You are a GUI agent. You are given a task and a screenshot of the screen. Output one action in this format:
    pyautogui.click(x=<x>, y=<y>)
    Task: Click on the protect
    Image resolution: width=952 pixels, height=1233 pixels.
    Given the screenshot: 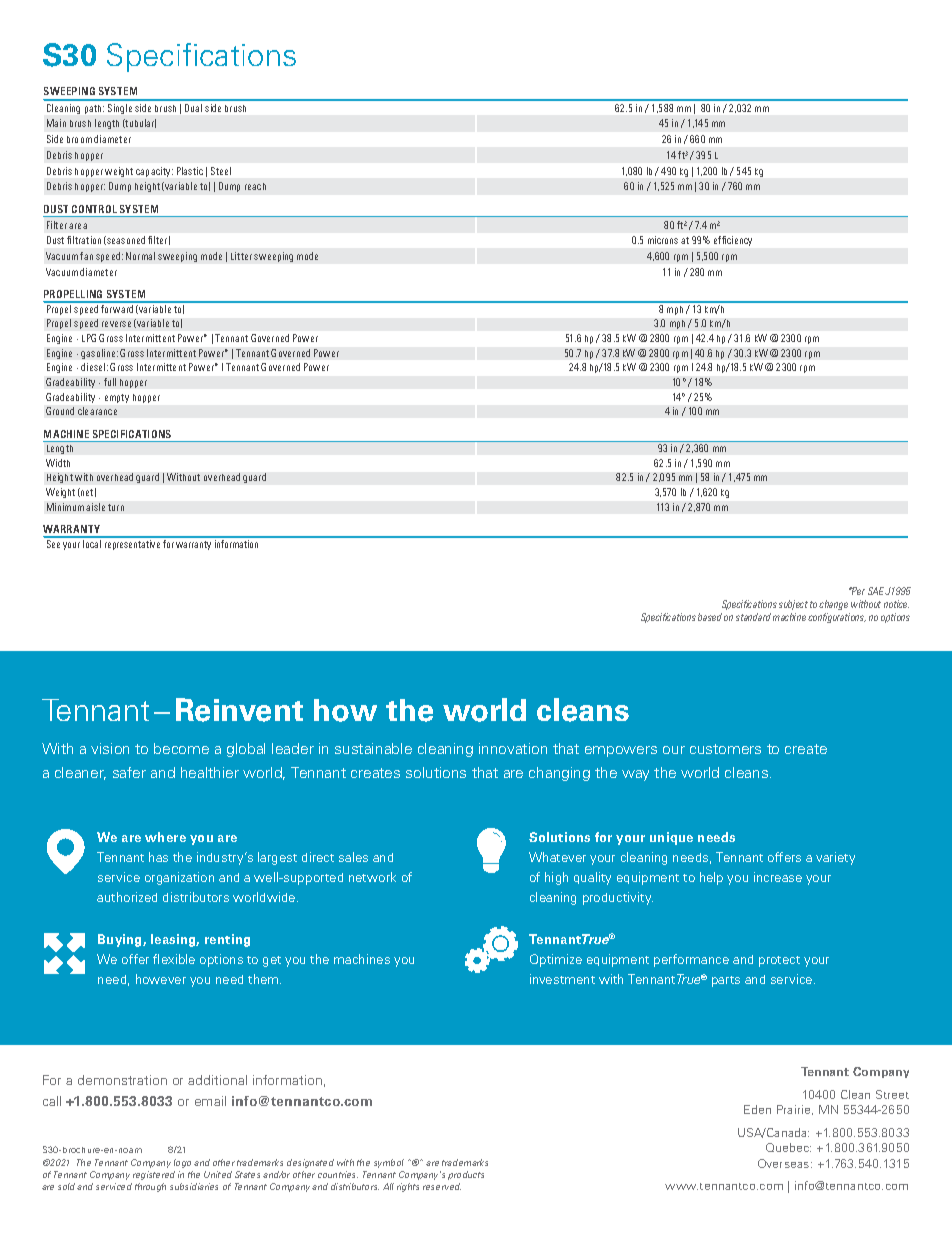 What is the action you would take?
    pyautogui.click(x=779, y=961)
